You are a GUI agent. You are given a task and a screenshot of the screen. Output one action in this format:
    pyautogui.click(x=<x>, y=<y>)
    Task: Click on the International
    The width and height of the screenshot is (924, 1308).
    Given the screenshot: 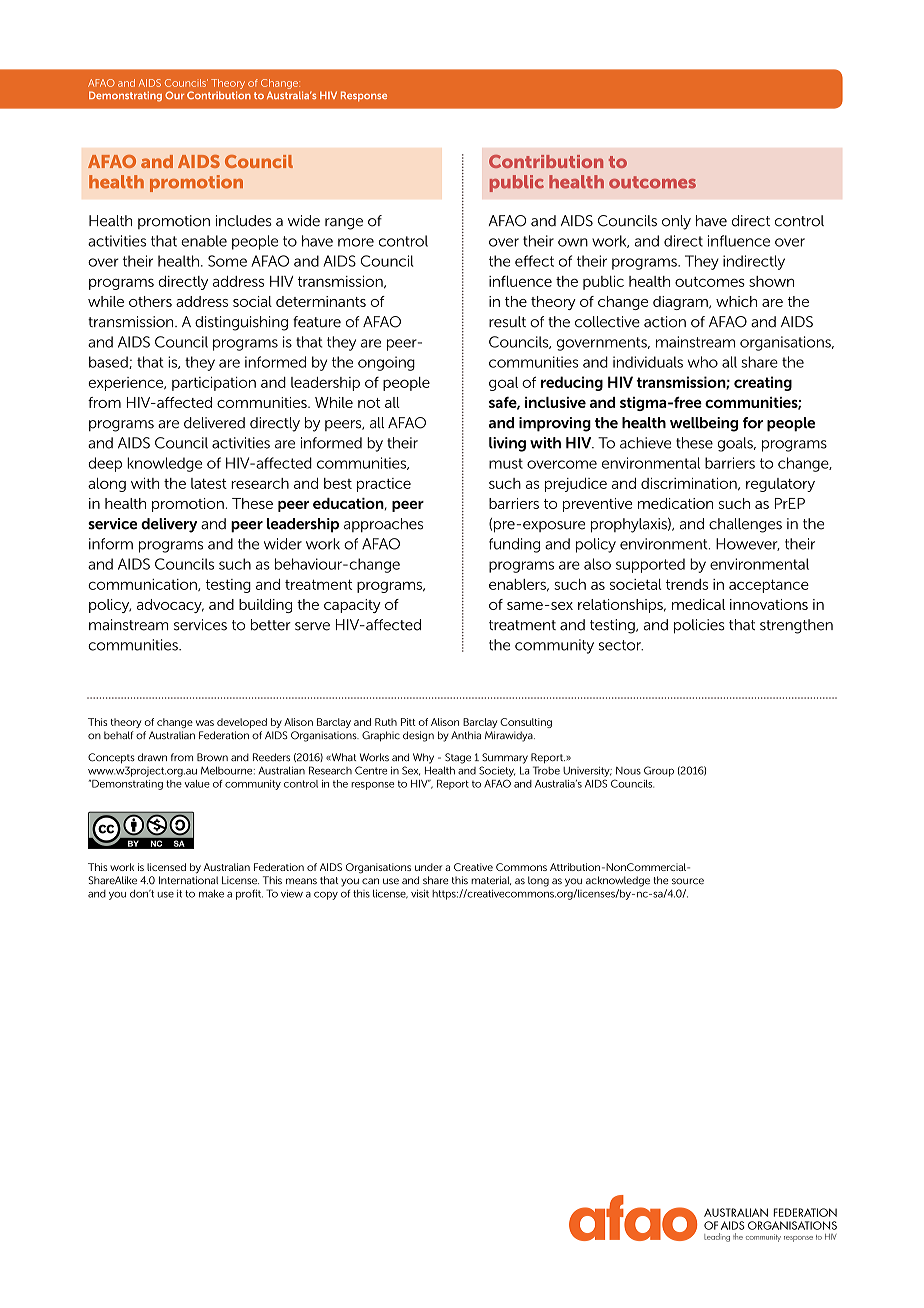 What is the action you would take?
    pyautogui.click(x=188, y=880)
